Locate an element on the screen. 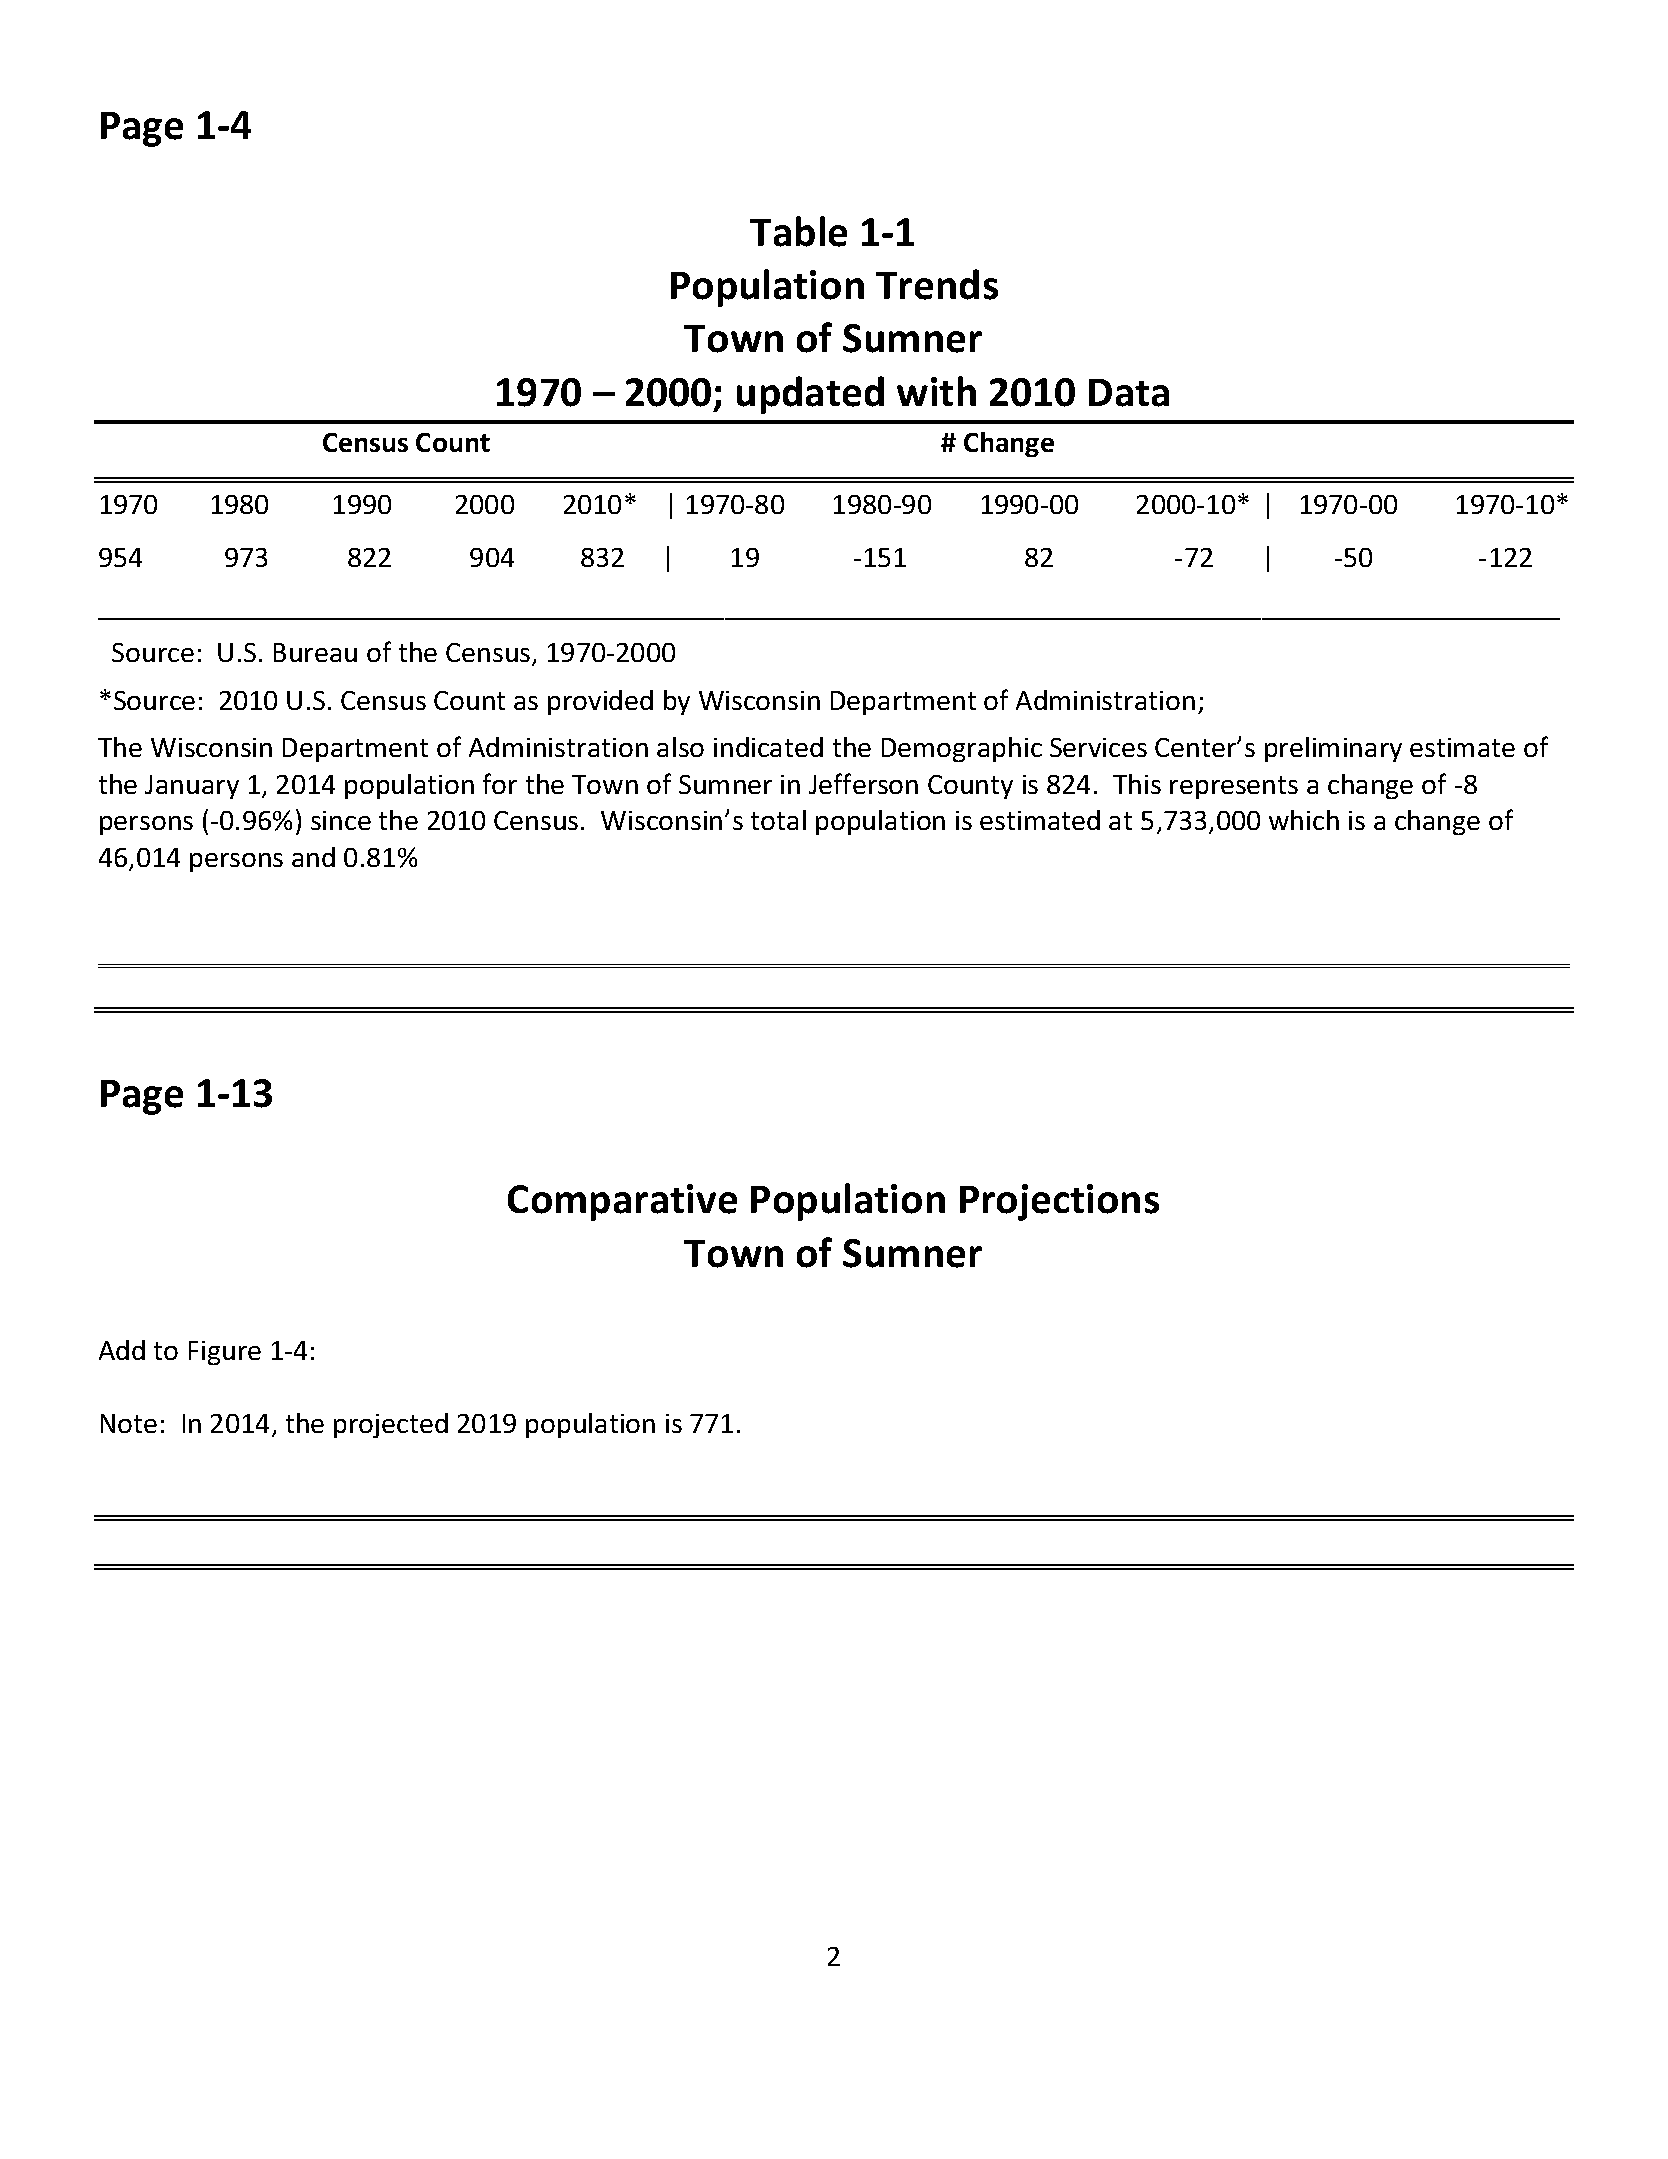  Comparative is located at coordinates (622, 1202).
